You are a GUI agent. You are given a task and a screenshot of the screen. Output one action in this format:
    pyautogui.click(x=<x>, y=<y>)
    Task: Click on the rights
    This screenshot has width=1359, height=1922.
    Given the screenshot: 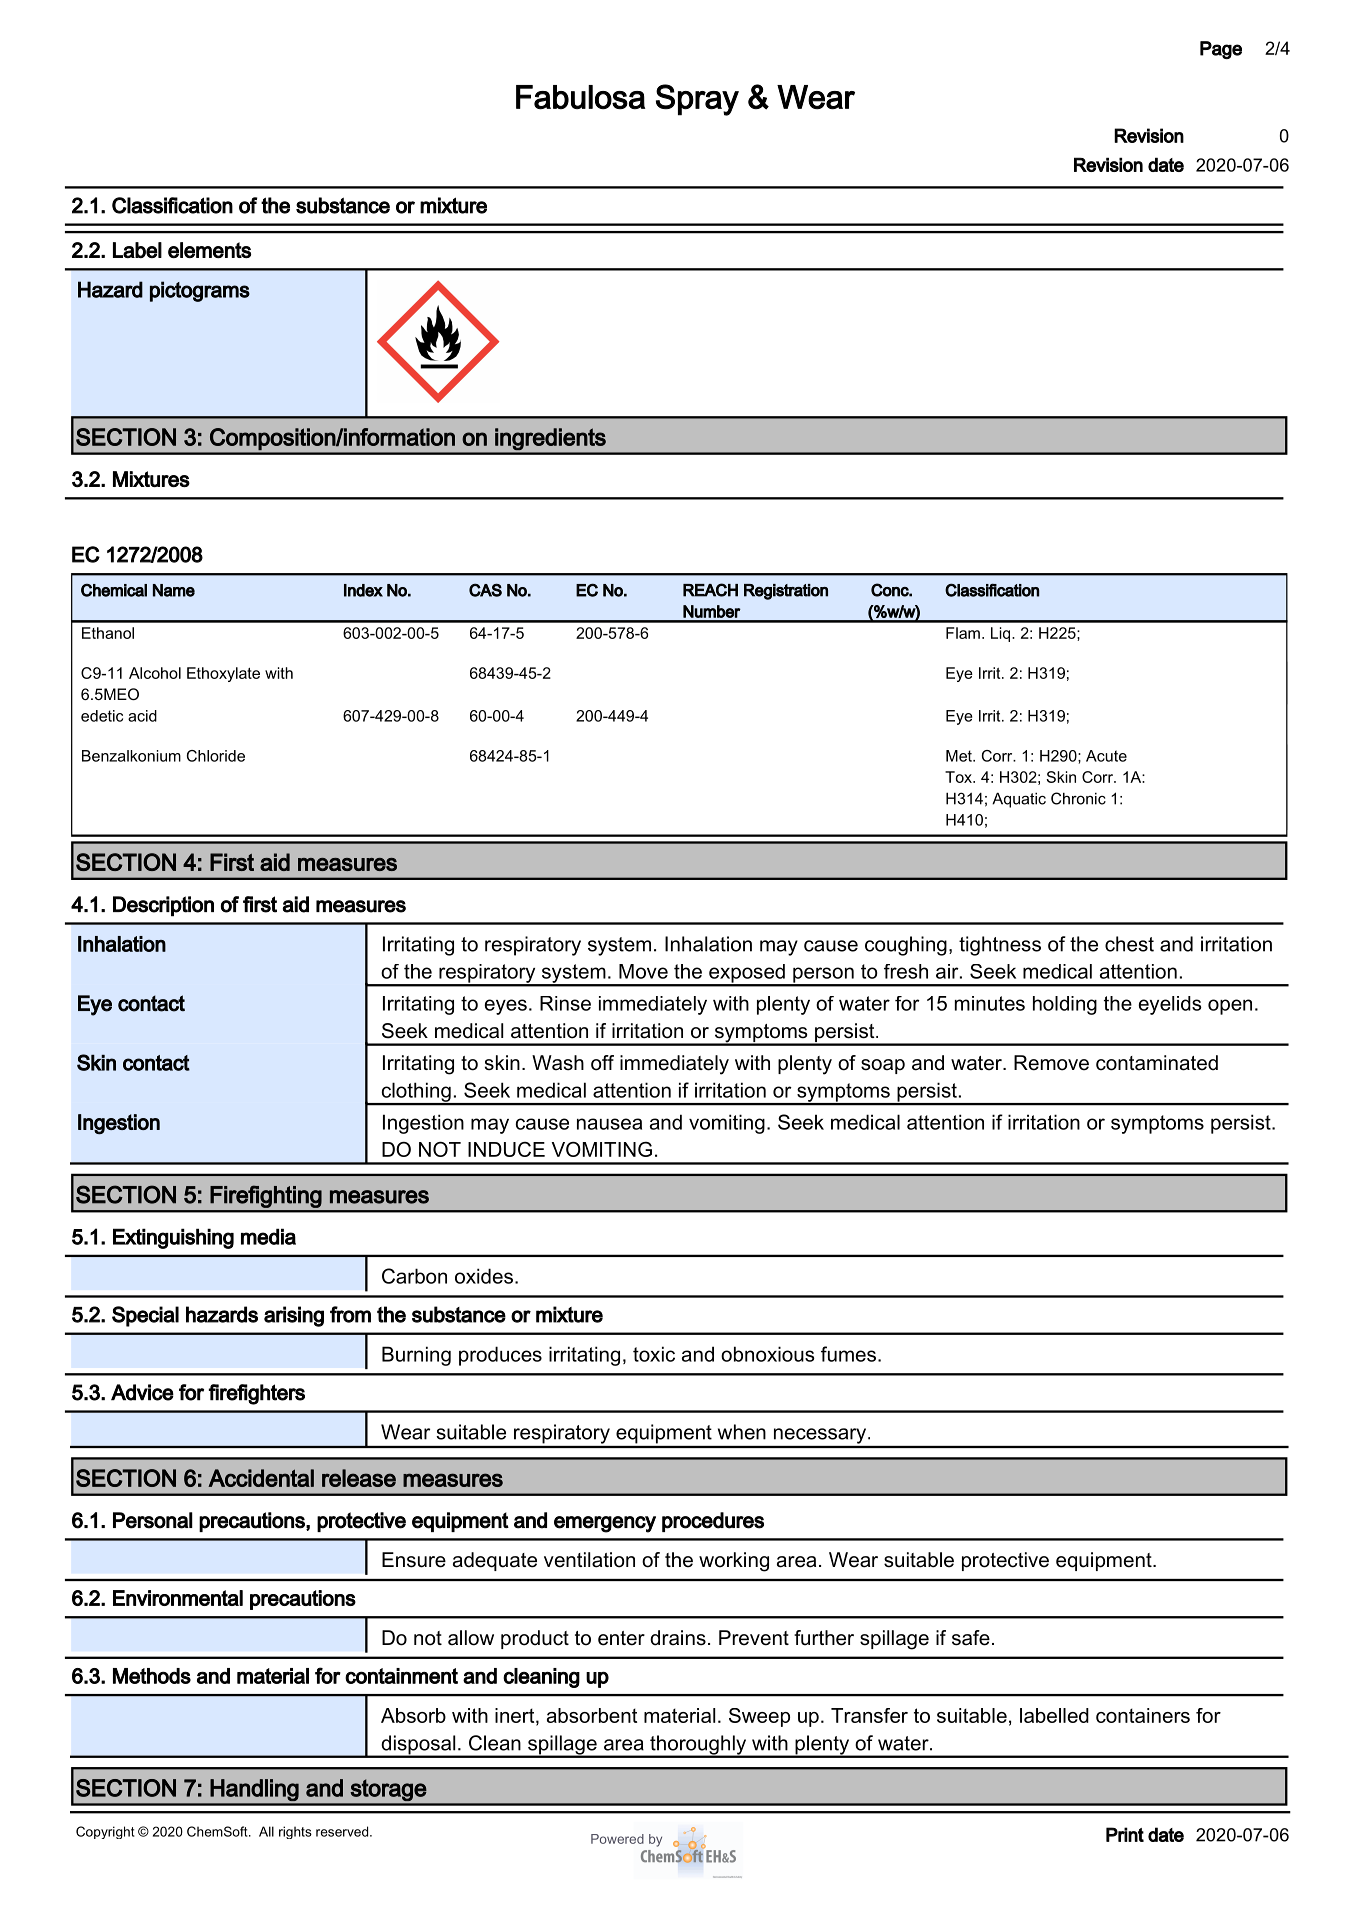 What is the action you would take?
    pyautogui.click(x=295, y=1832)
